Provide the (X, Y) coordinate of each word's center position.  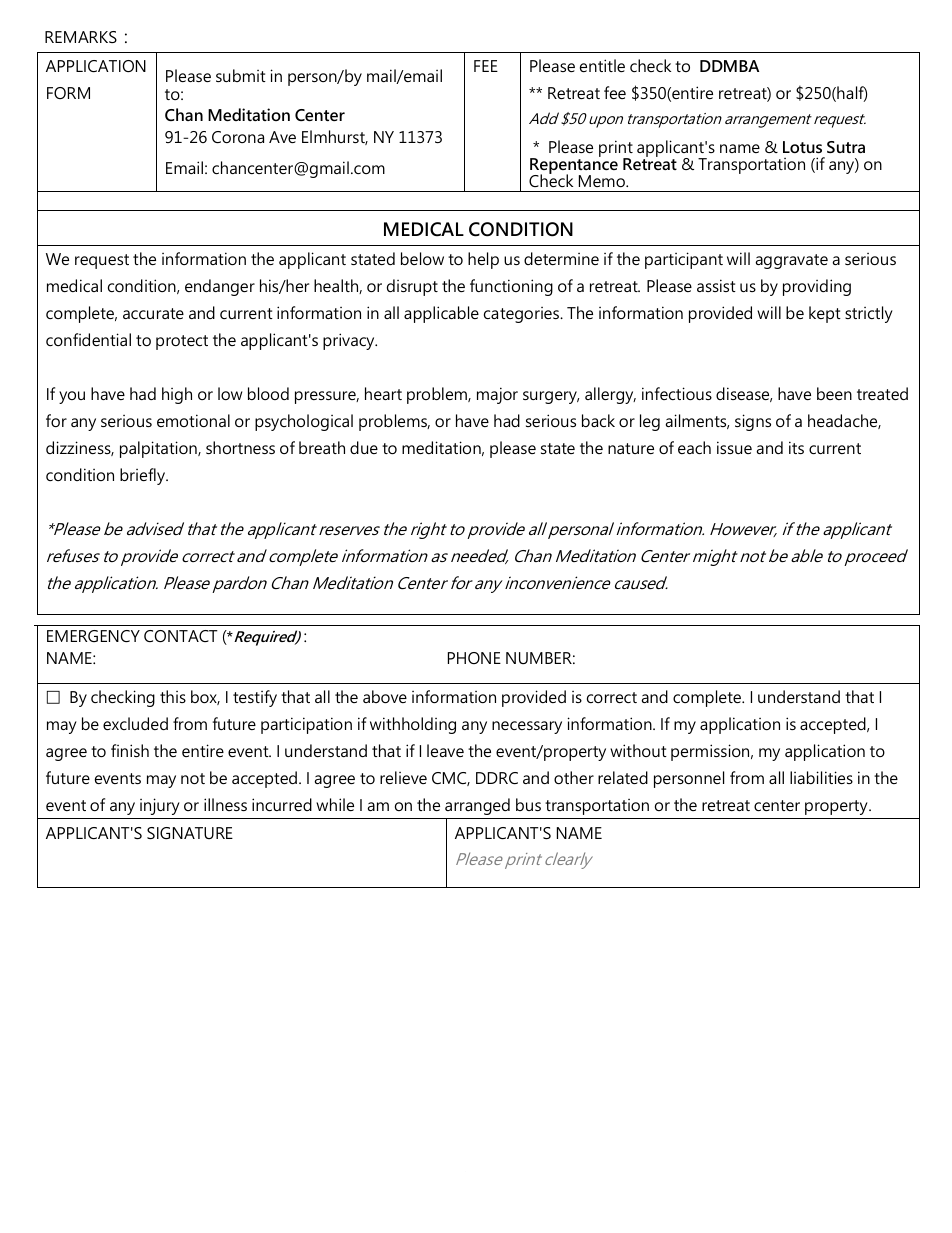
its (796, 447)
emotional (193, 420)
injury (160, 806)
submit (241, 75)
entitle (602, 65)
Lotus (802, 147)
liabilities (821, 777)
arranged (477, 806)
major (497, 395)
